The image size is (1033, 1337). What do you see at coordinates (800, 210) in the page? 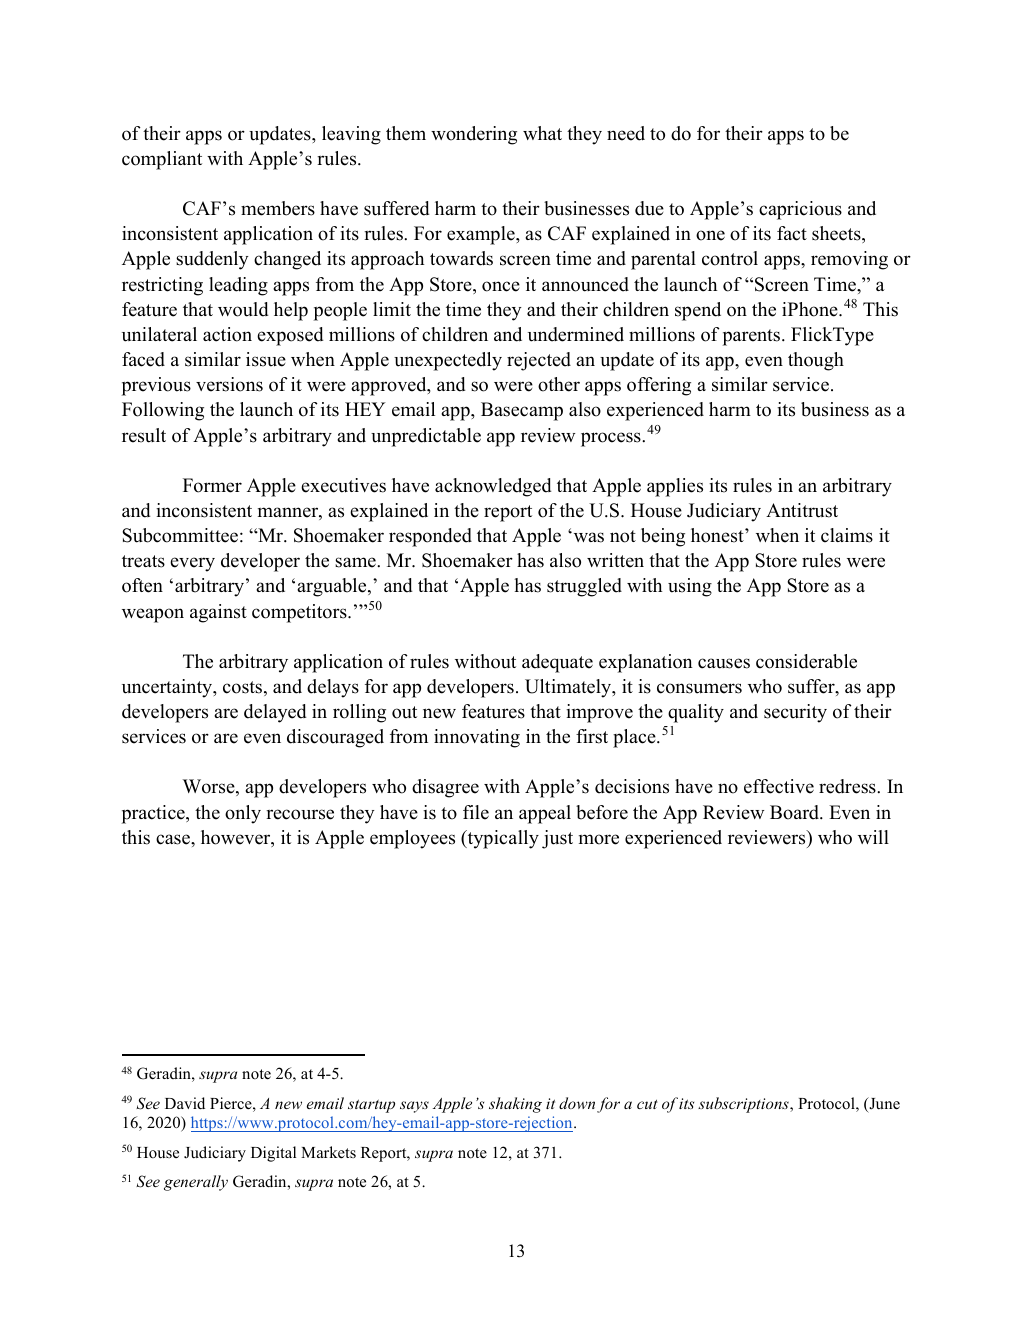
I see `capricious` at bounding box center [800, 210].
